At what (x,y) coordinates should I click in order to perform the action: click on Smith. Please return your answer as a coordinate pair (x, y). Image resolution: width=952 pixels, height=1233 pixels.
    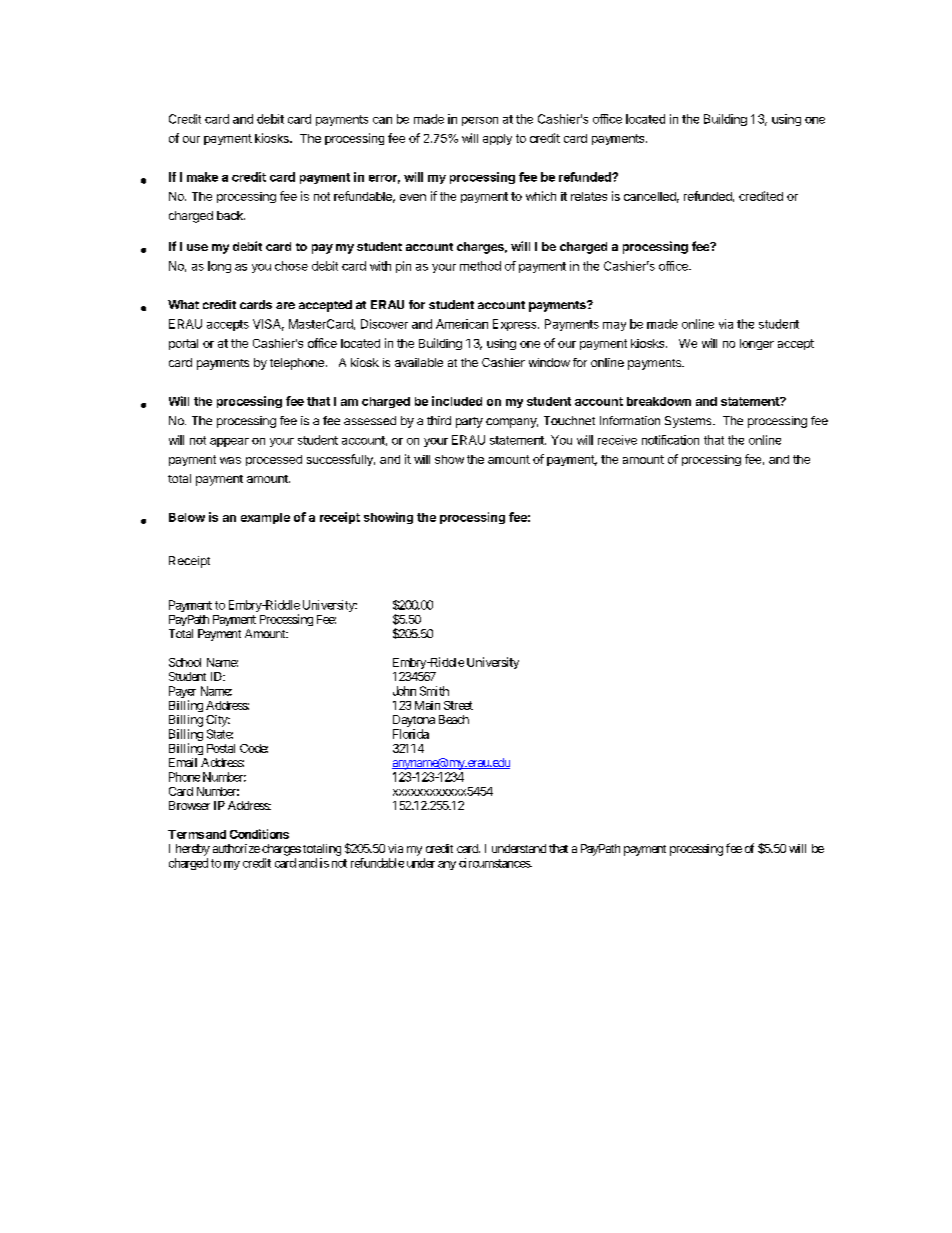
    Looking at the image, I should click on (434, 691).
